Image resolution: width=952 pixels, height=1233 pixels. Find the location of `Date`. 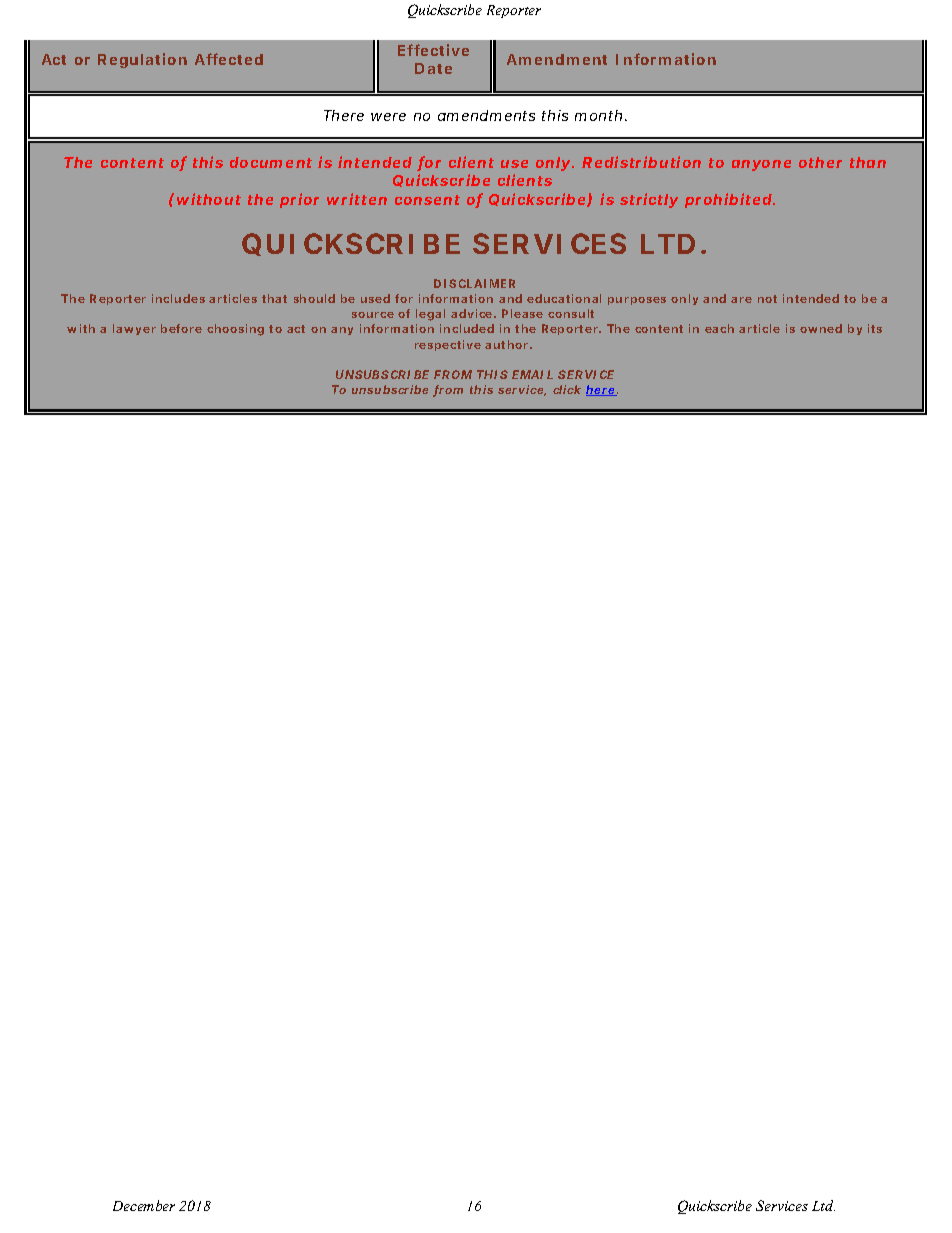

Date is located at coordinates (433, 68).
